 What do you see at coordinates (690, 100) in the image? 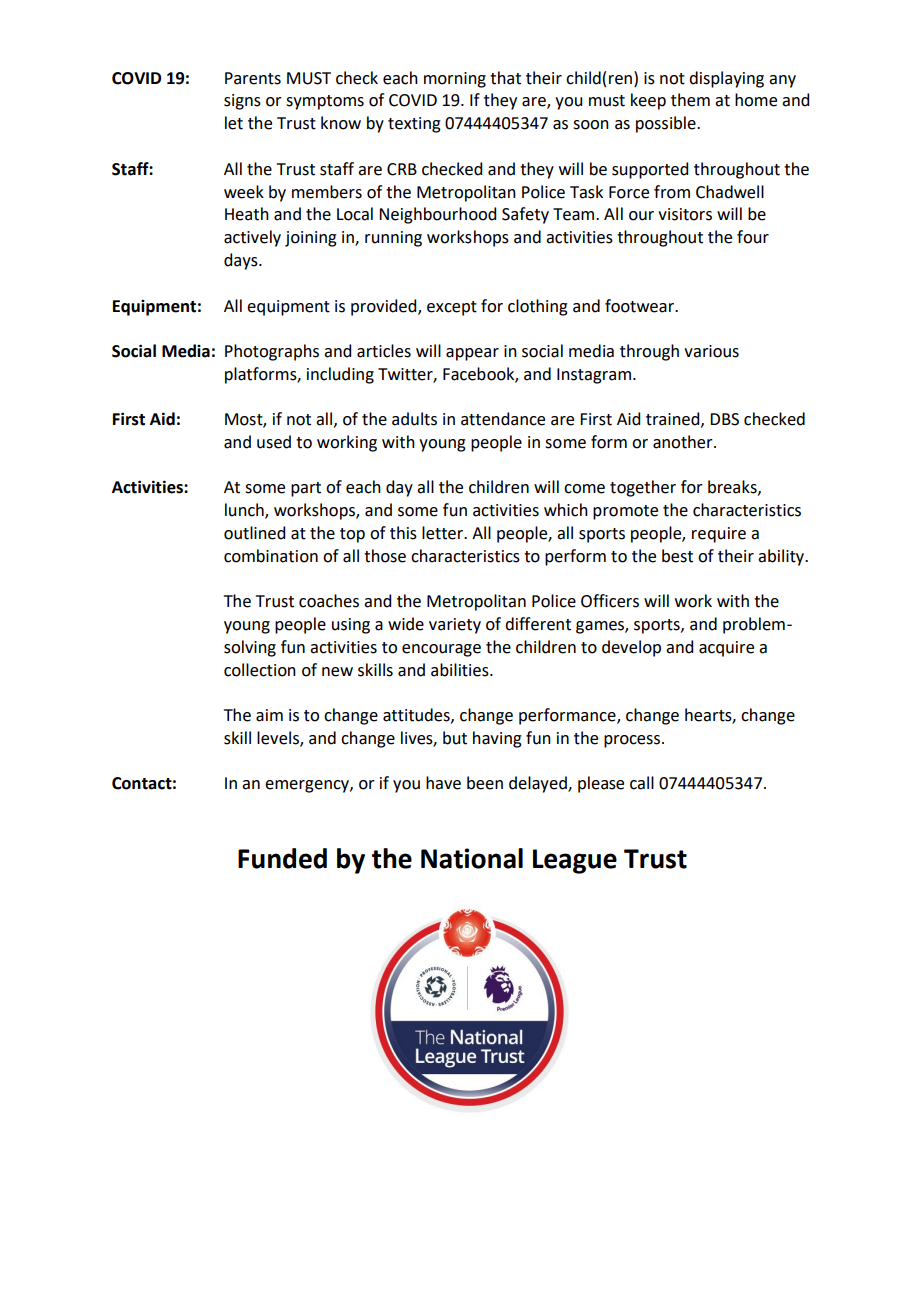
I see `them` at bounding box center [690, 100].
